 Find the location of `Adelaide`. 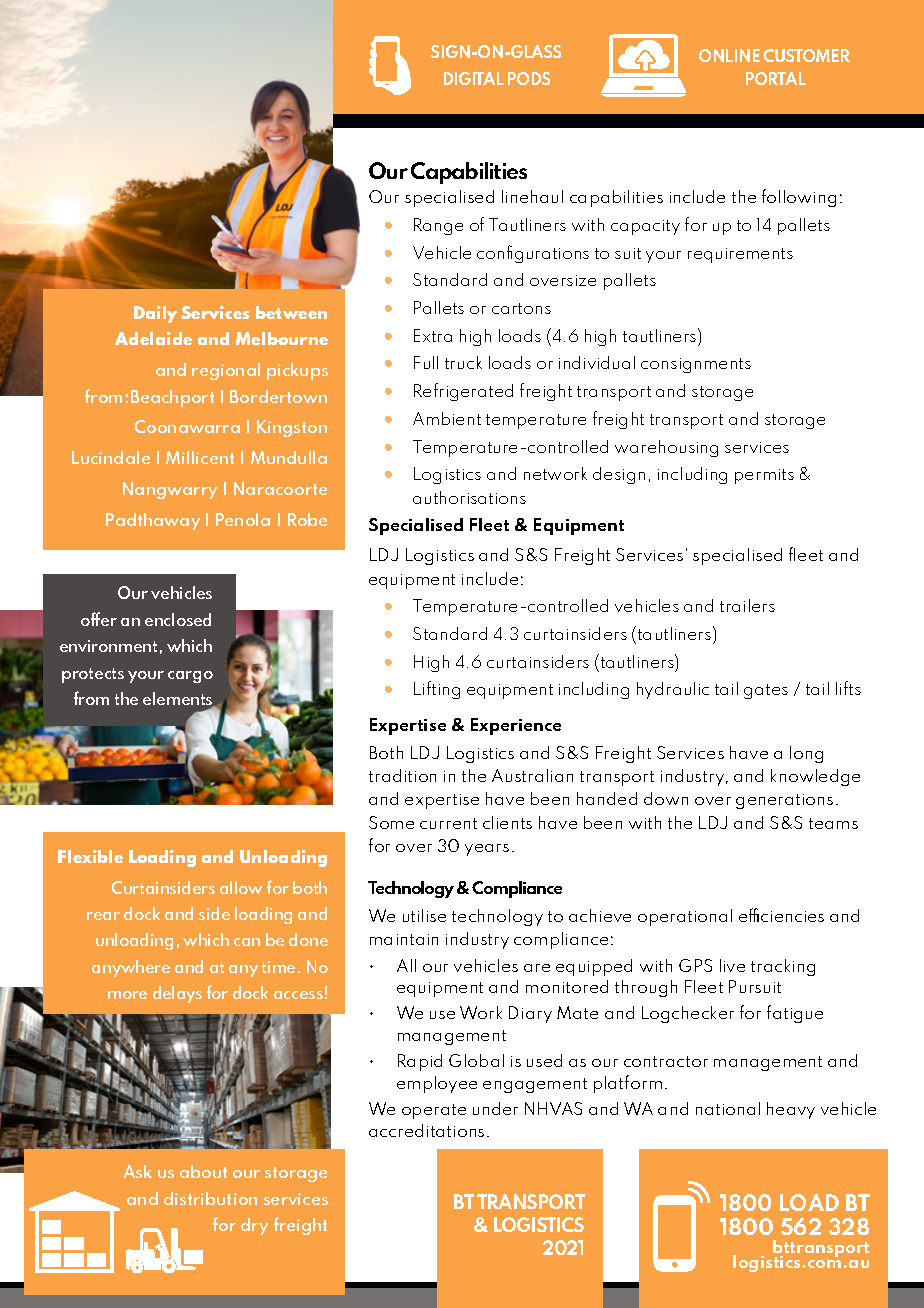

Adelaide is located at coordinates (153, 338).
